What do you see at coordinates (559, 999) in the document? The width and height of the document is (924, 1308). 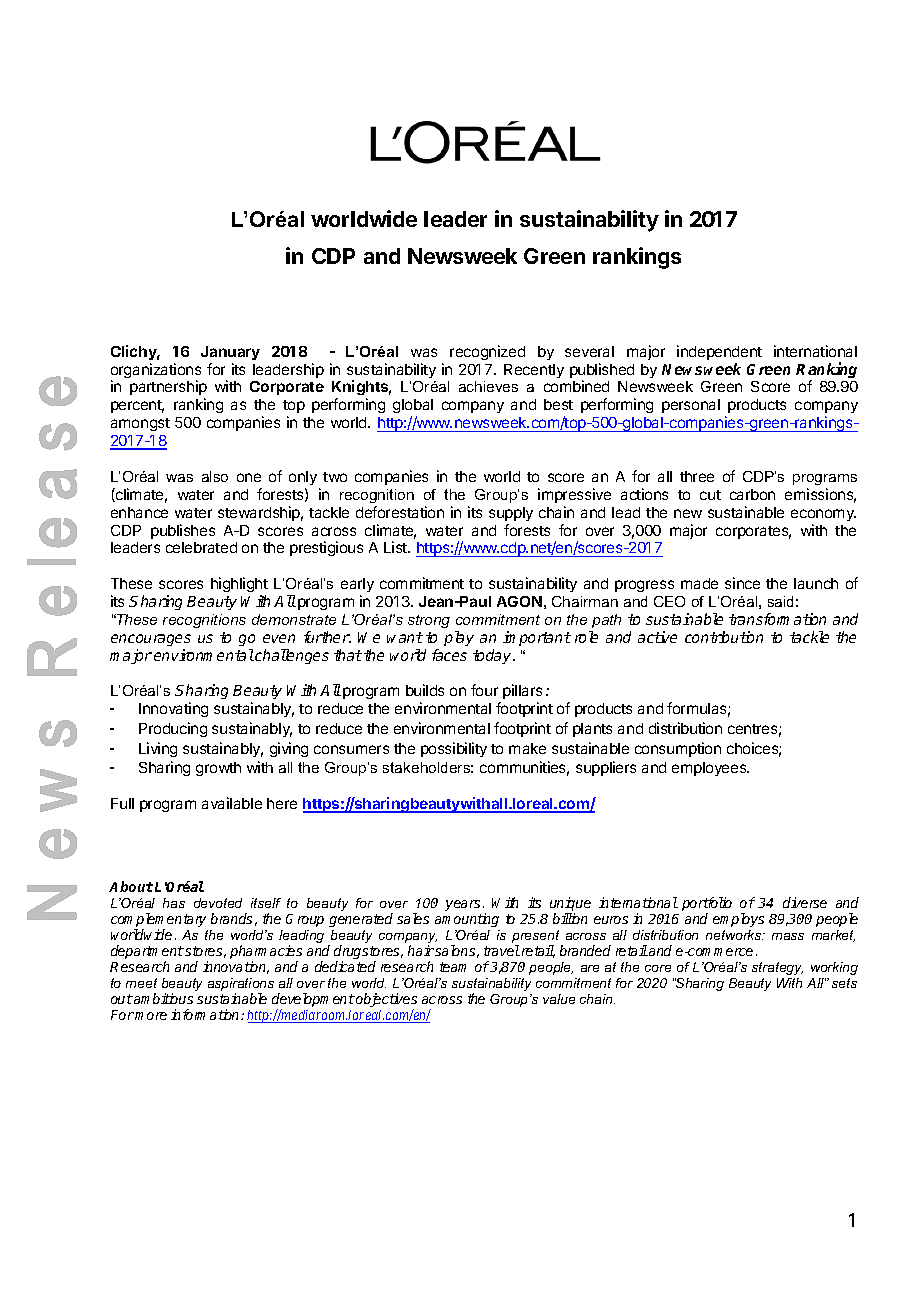 I see `value` at bounding box center [559, 999].
